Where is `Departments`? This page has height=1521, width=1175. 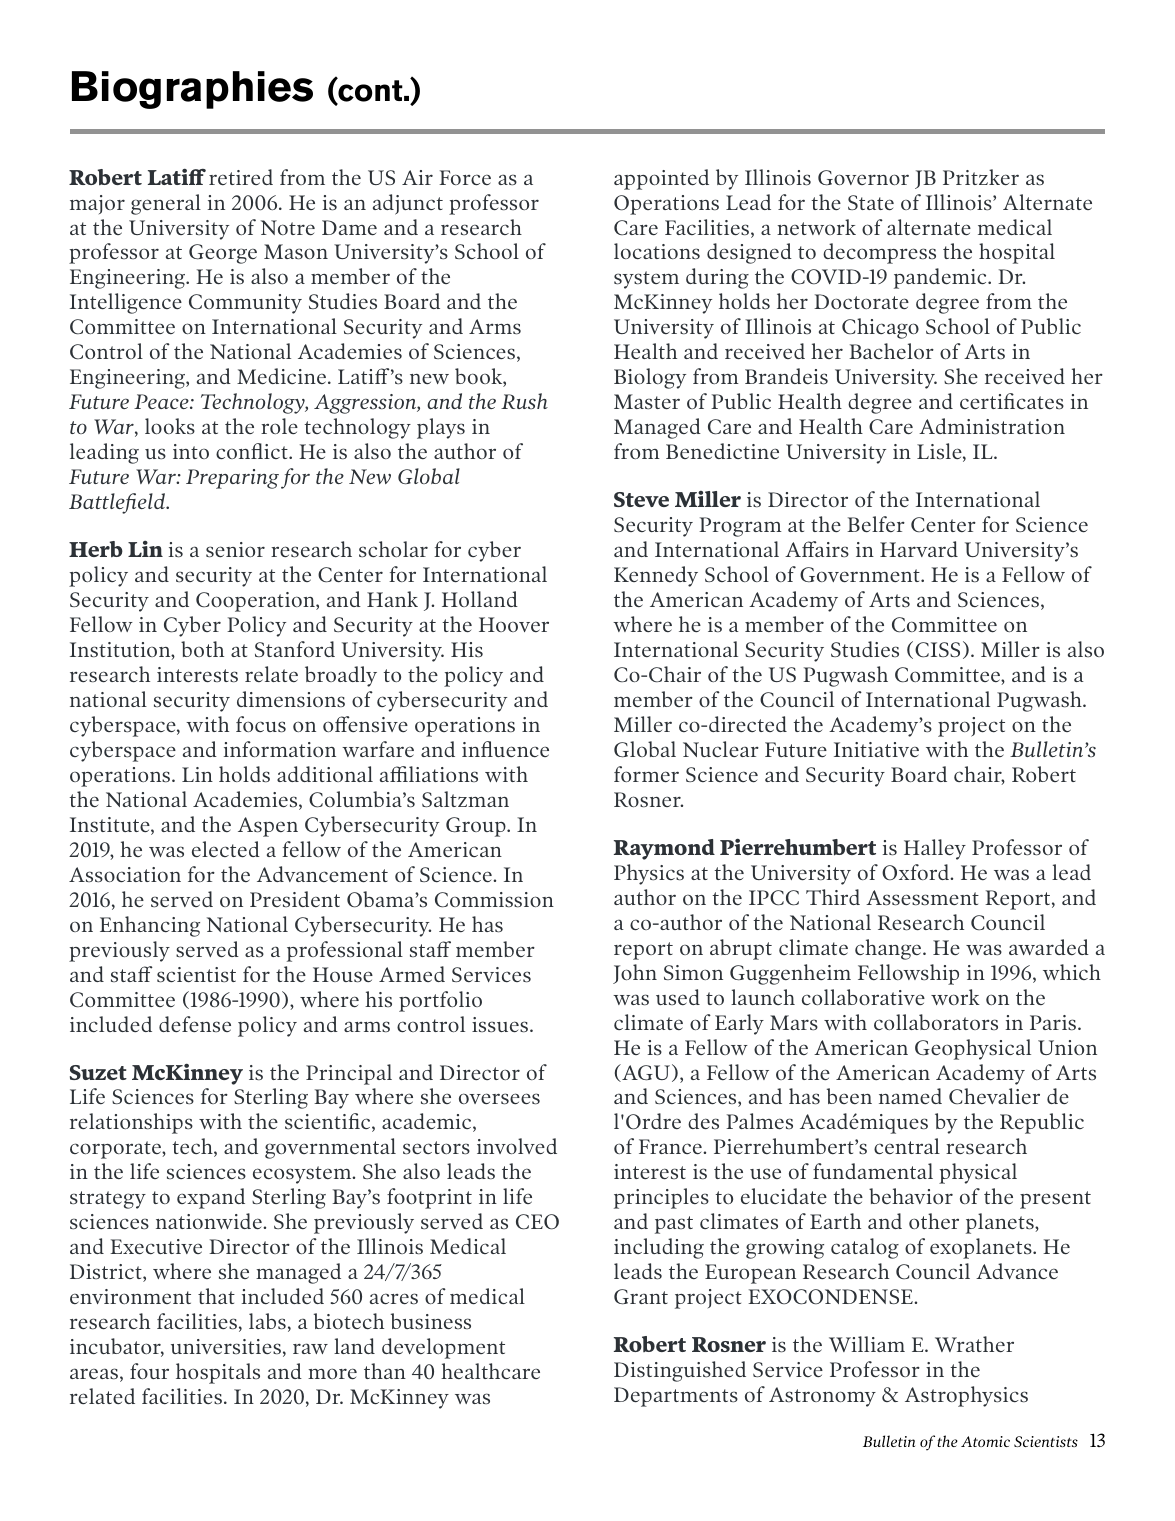 Departments is located at coordinates (676, 1397).
